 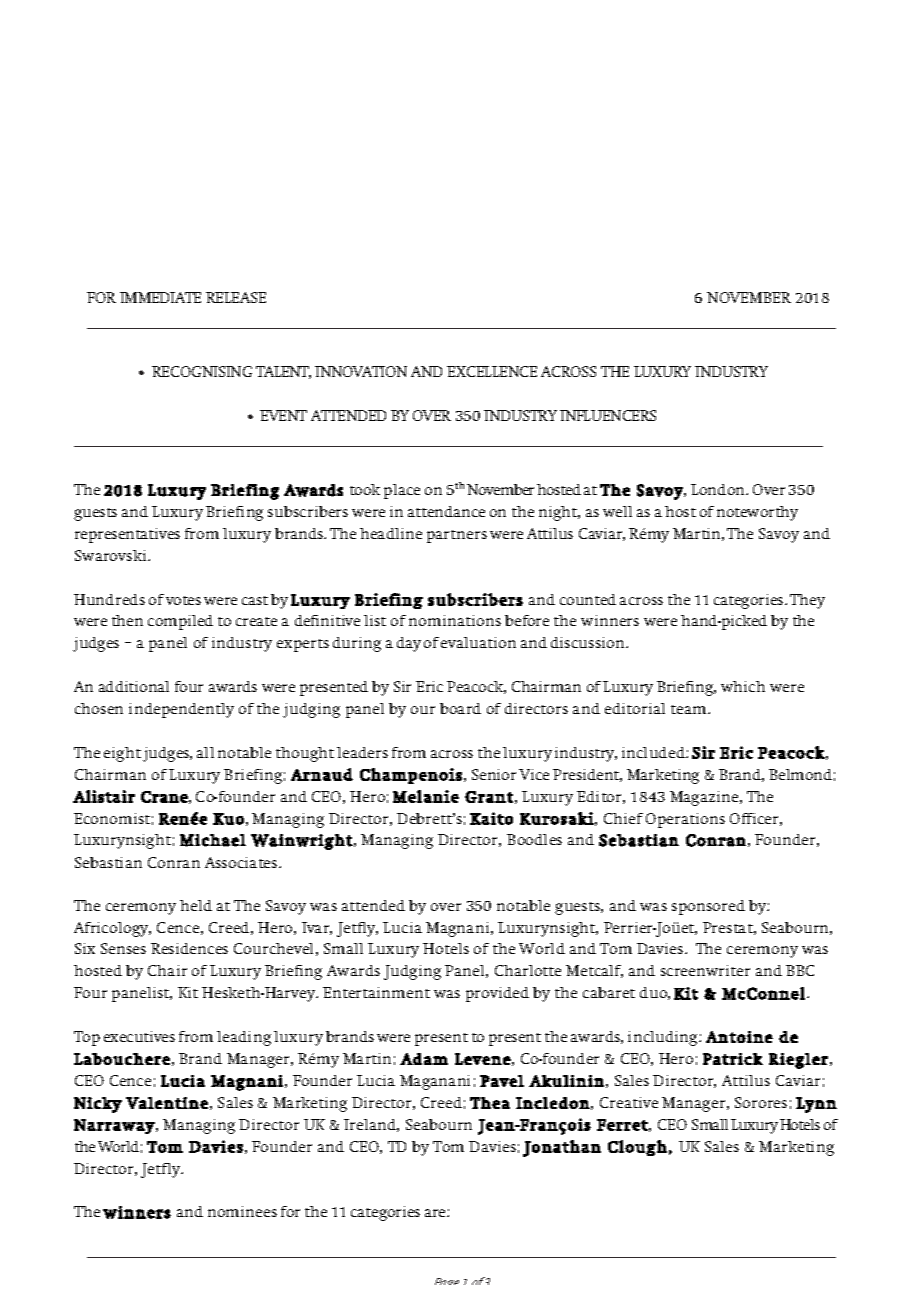 I want to click on nominees, so click(x=242, y=1211).
